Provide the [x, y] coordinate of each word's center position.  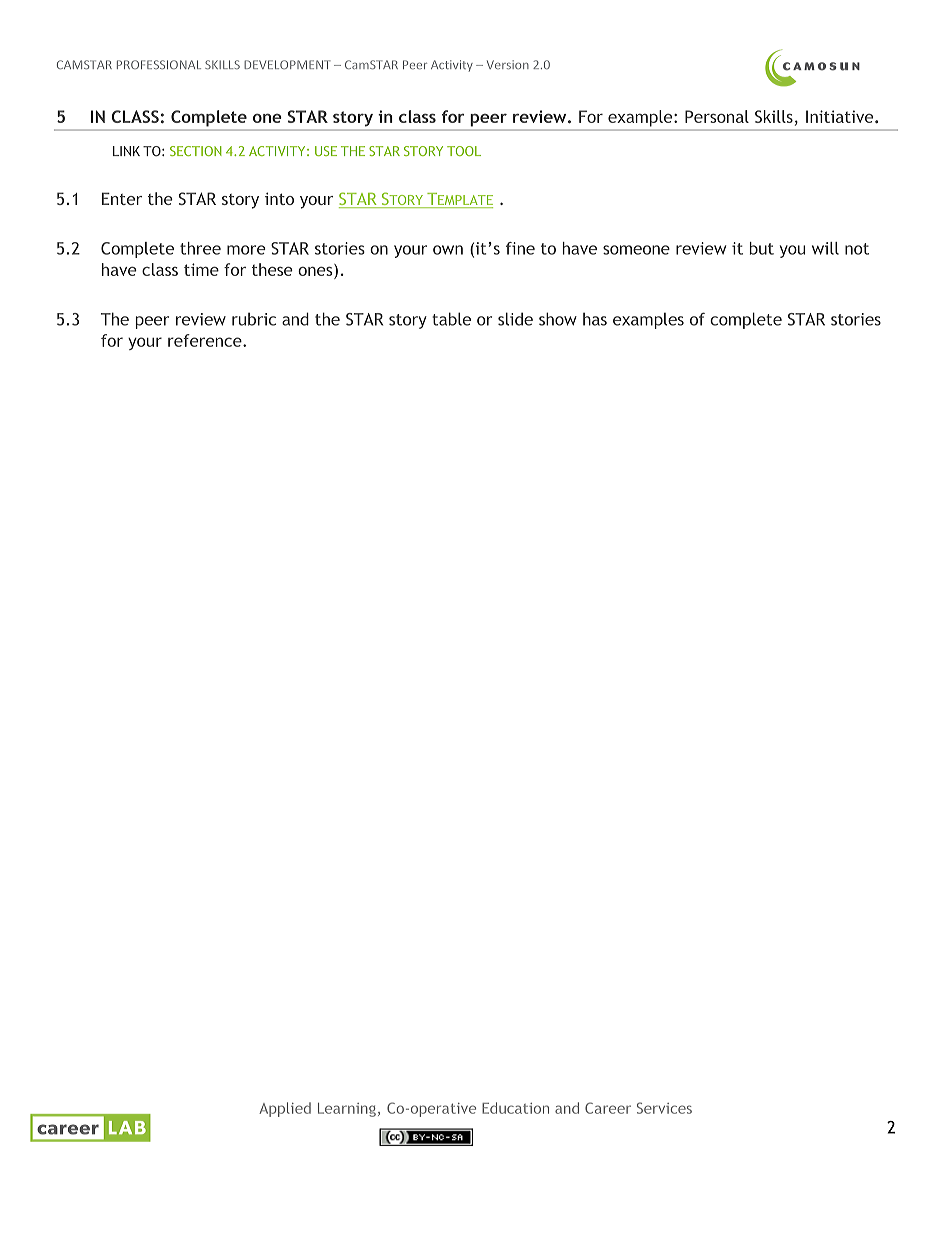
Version [508, 64]
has [595, 319]
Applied [285, 1109]
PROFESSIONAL [159, 64]
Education [515, 1108]
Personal [717, 116]
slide [515, 319]
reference [206, 340]
